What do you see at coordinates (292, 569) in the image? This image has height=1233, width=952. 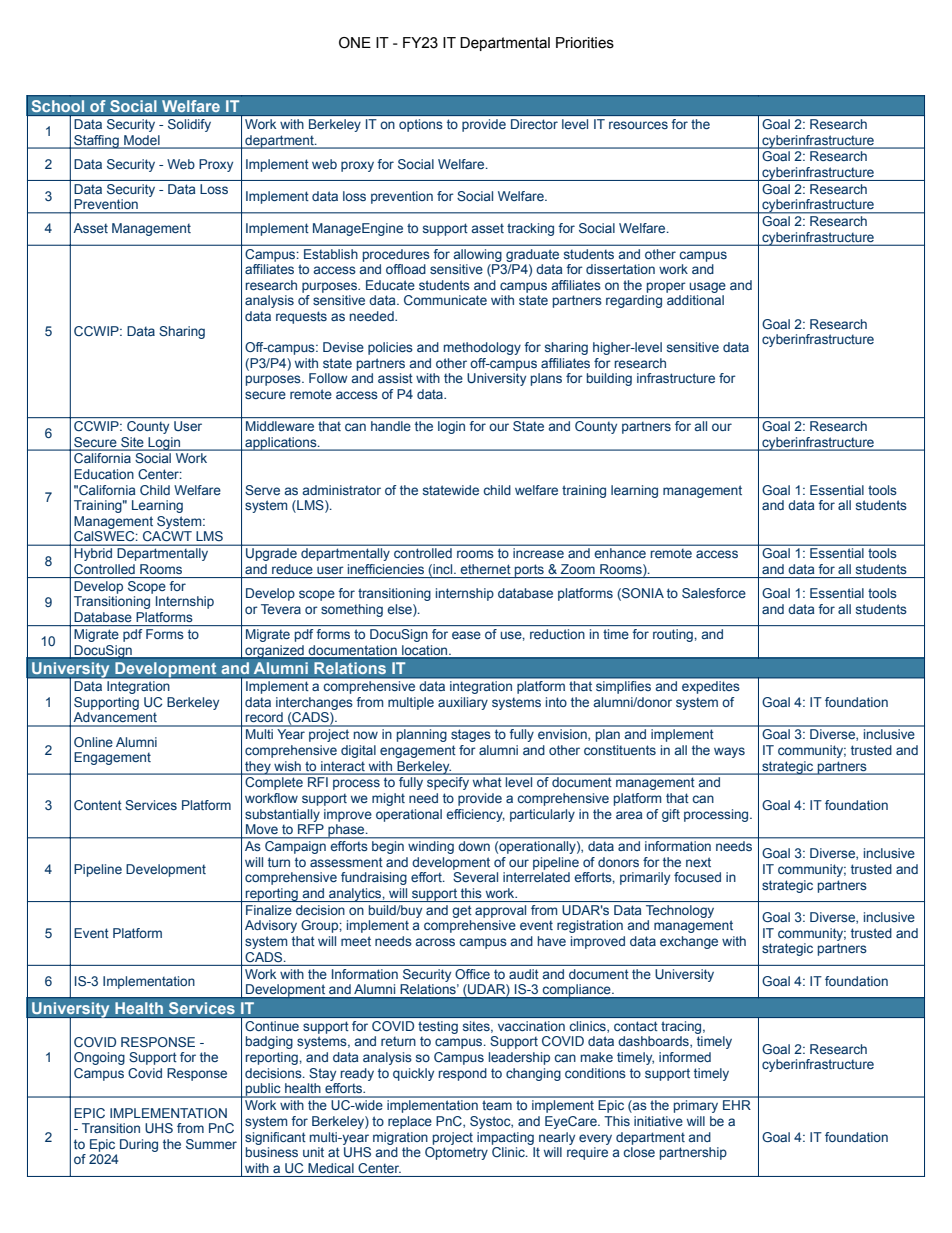 I see `reduce` at bounding box center [292, 569].
